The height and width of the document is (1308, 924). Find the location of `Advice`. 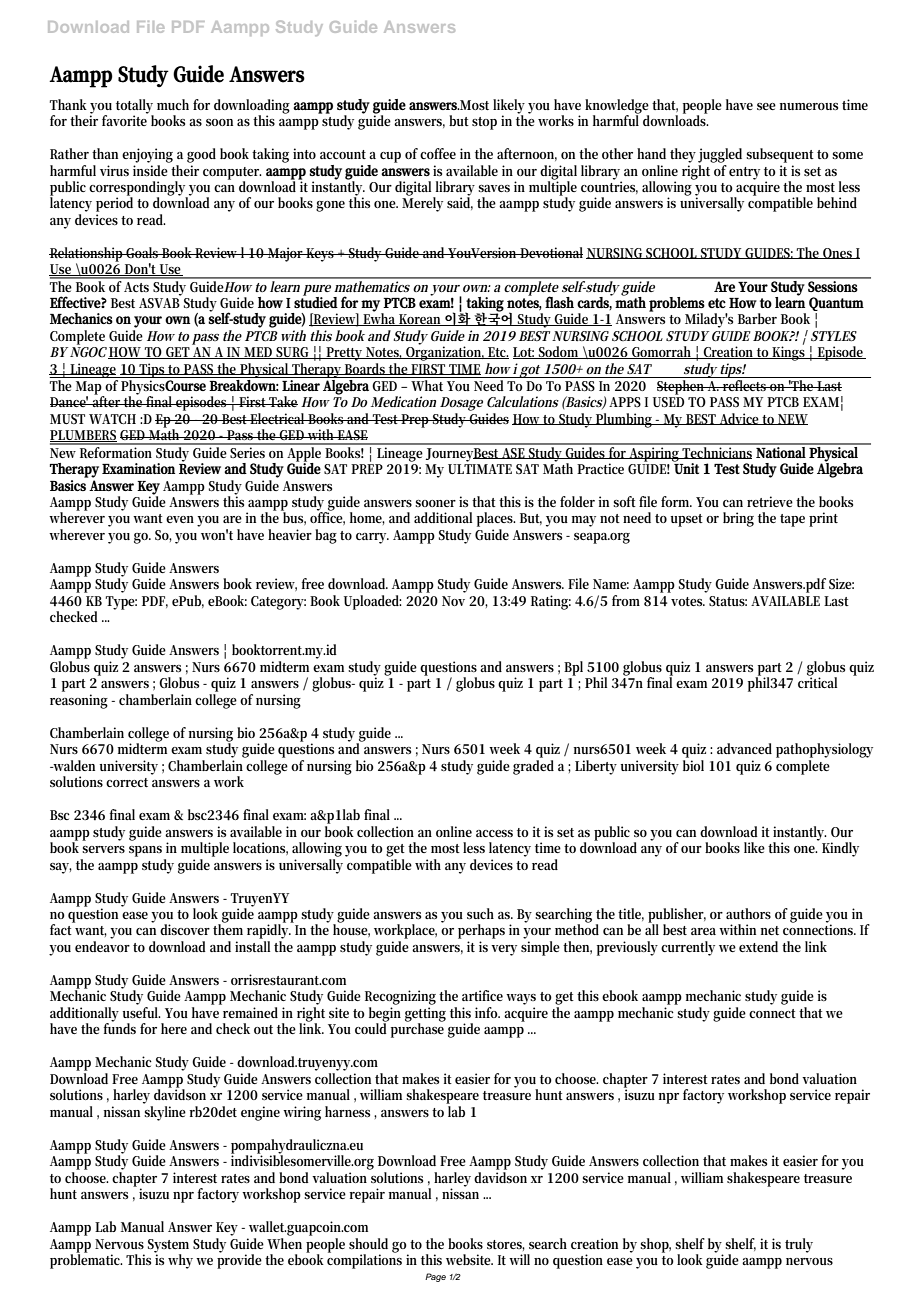

Advice is located at coordinates (740, 419).
